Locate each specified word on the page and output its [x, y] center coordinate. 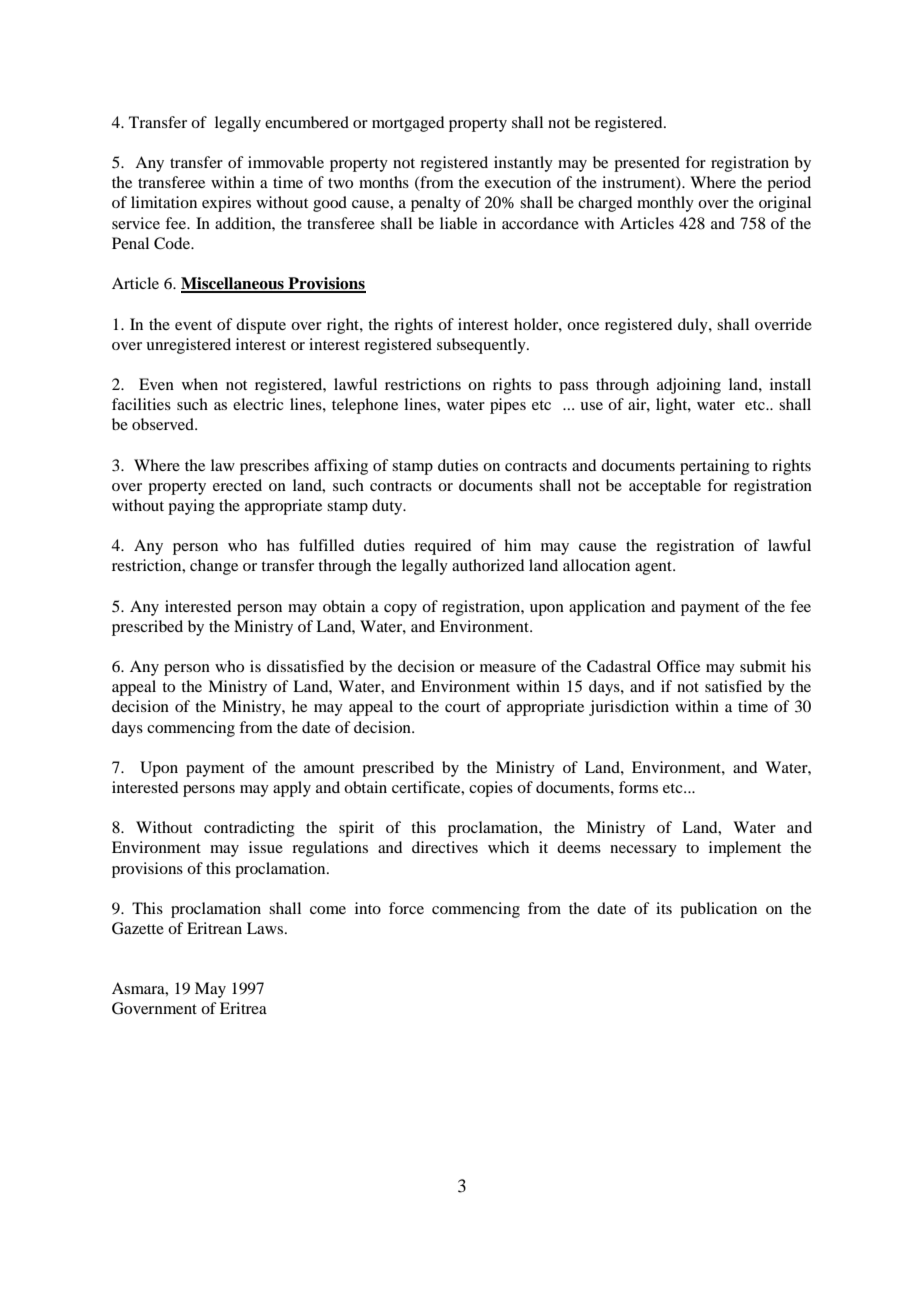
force [406, 908]
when [200, 384]
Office [678, 666]
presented [647, 164]
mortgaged [408, 124]
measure [508, 668]
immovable [286, 162]
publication [718, 910]
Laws [266, 928]
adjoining [689, 386]
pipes [508, 406]
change [214, 567]
